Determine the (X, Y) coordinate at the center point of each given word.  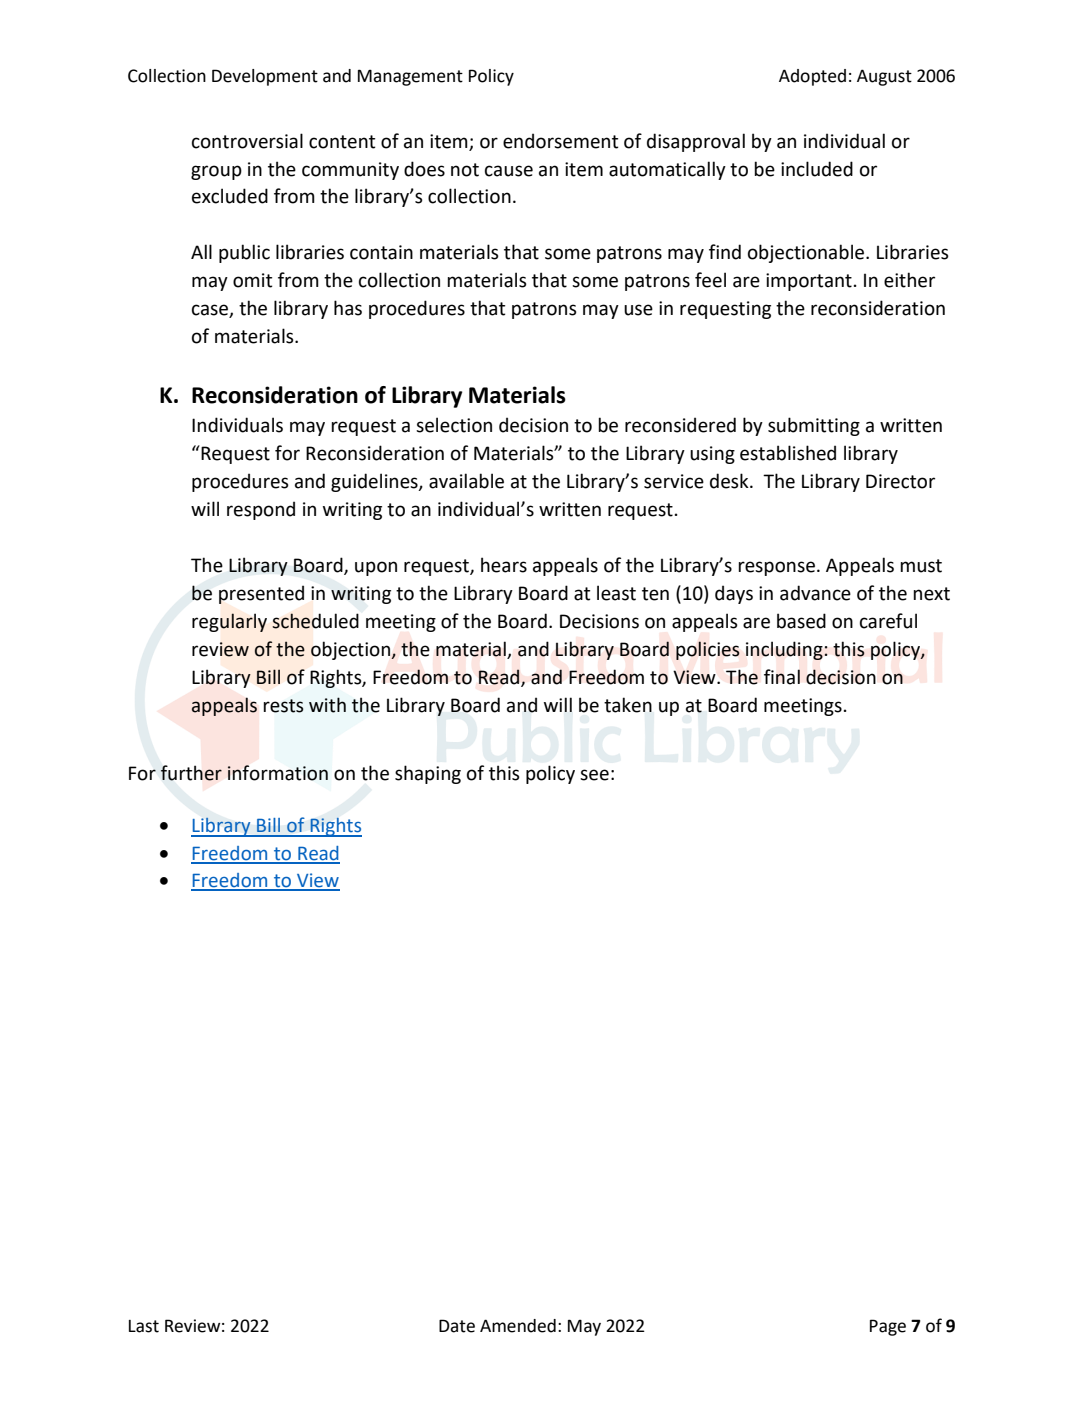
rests (283, 706)
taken (628, 705)
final (782, 677)
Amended (518, 1326)
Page (888, 1327)
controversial (247, 141)
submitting (814, 426)
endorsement (560, 141)
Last (144, 1326)
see (594, 775)
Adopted (812, 77)
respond (261, 510)
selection (454, 425)
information (277, 773)
